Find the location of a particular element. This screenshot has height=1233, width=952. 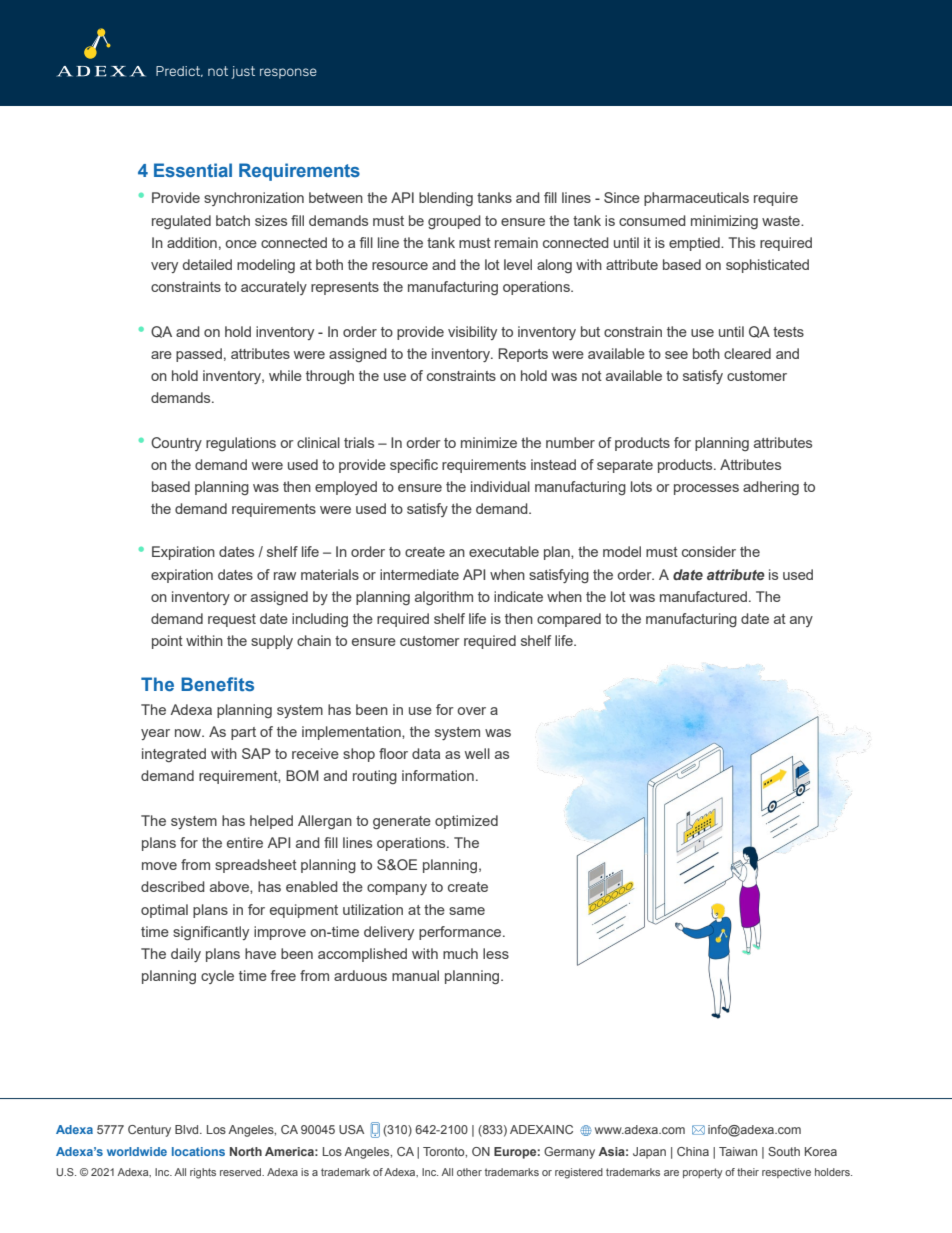

algorithm is located at coordinates (444, 598).
